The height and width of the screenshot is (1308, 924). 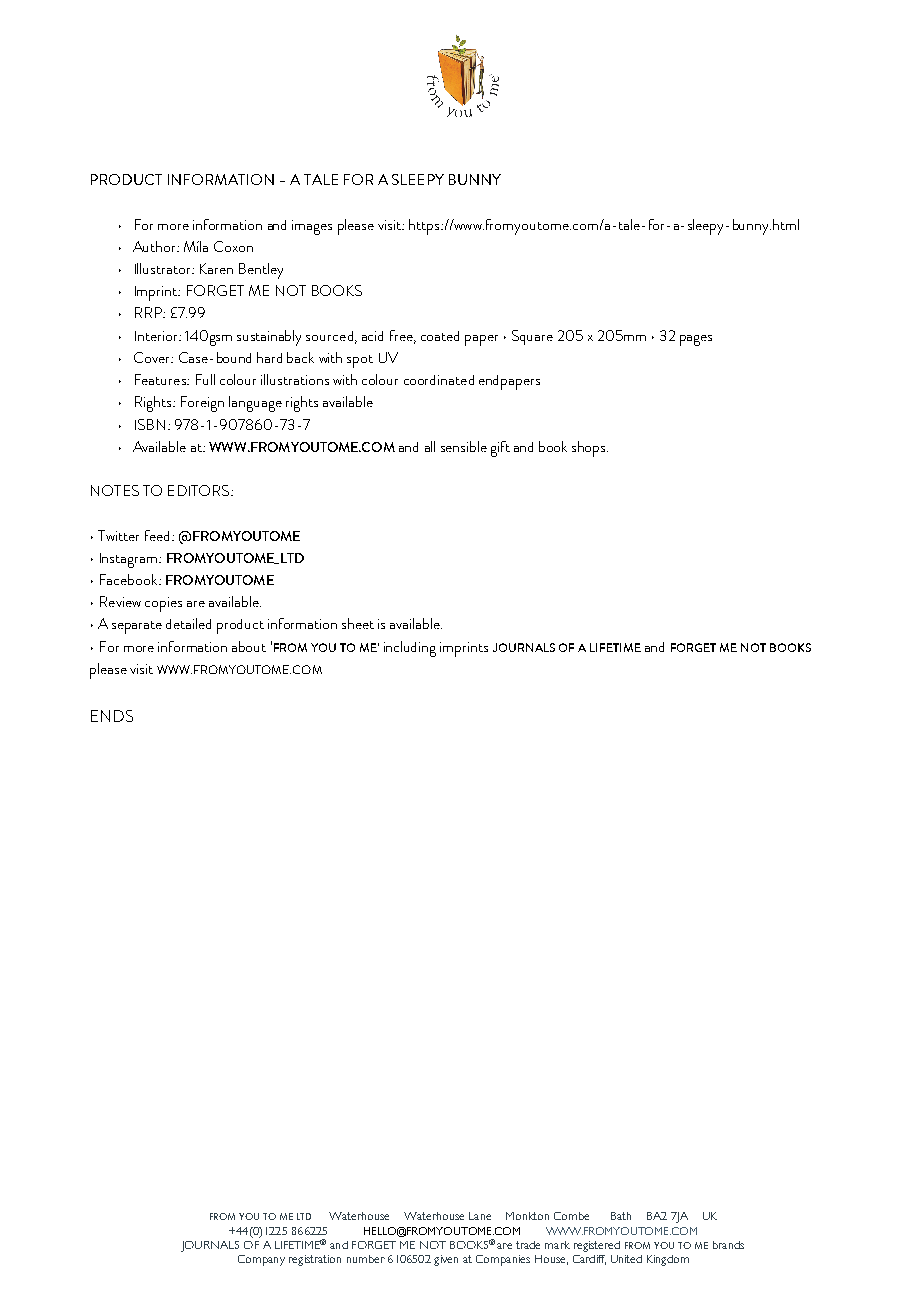 I want to click on Illustrator, so click(x=164, y=268).
